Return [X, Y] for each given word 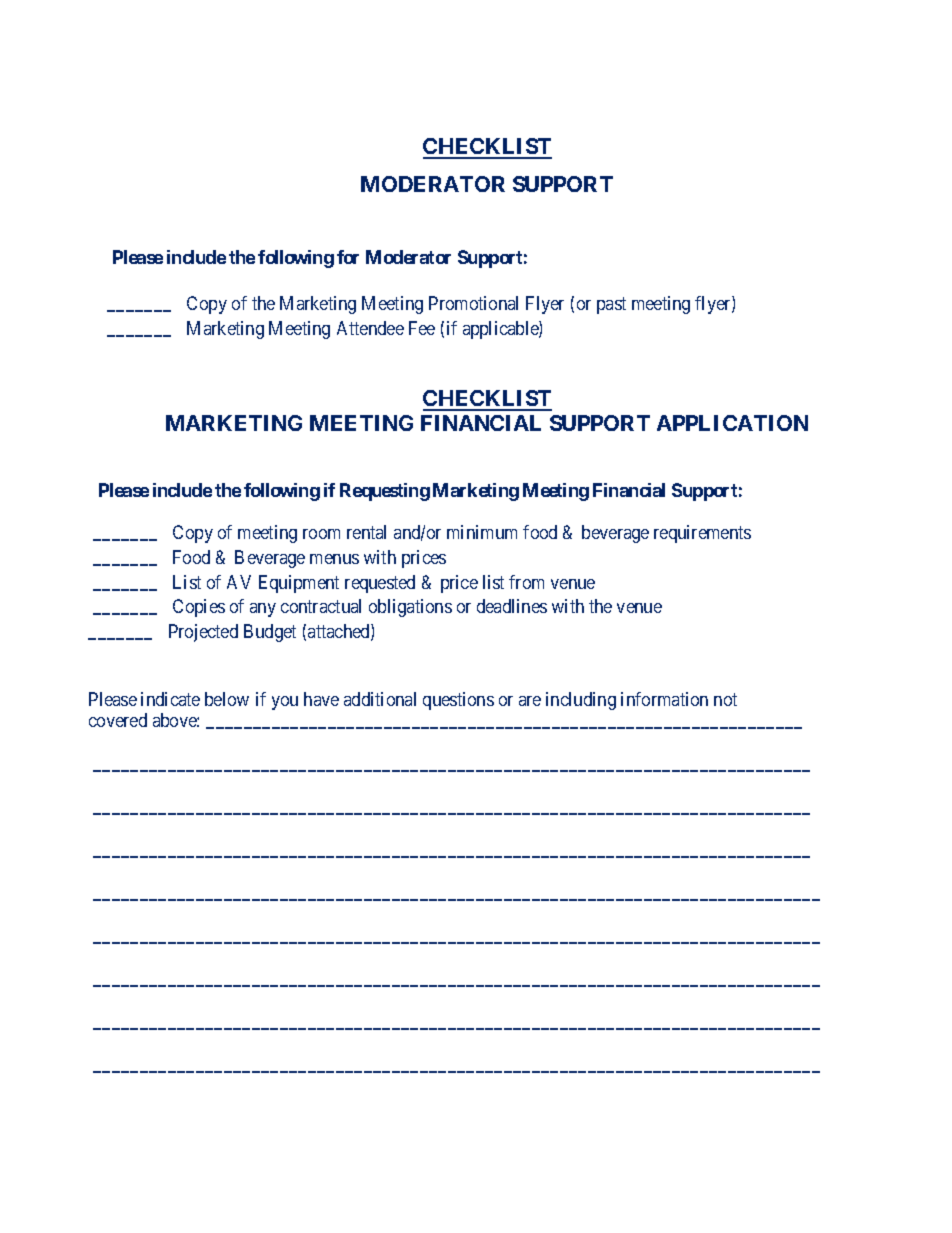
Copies [199, 608]
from [526, 582]
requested [380, 584]
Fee [422, 328]
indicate [170, 699]
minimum [482, 532]
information [664, 699]
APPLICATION [732, 423]
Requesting [385, 492]
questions [458, 701]
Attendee [370, 328]
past [611, 306]
